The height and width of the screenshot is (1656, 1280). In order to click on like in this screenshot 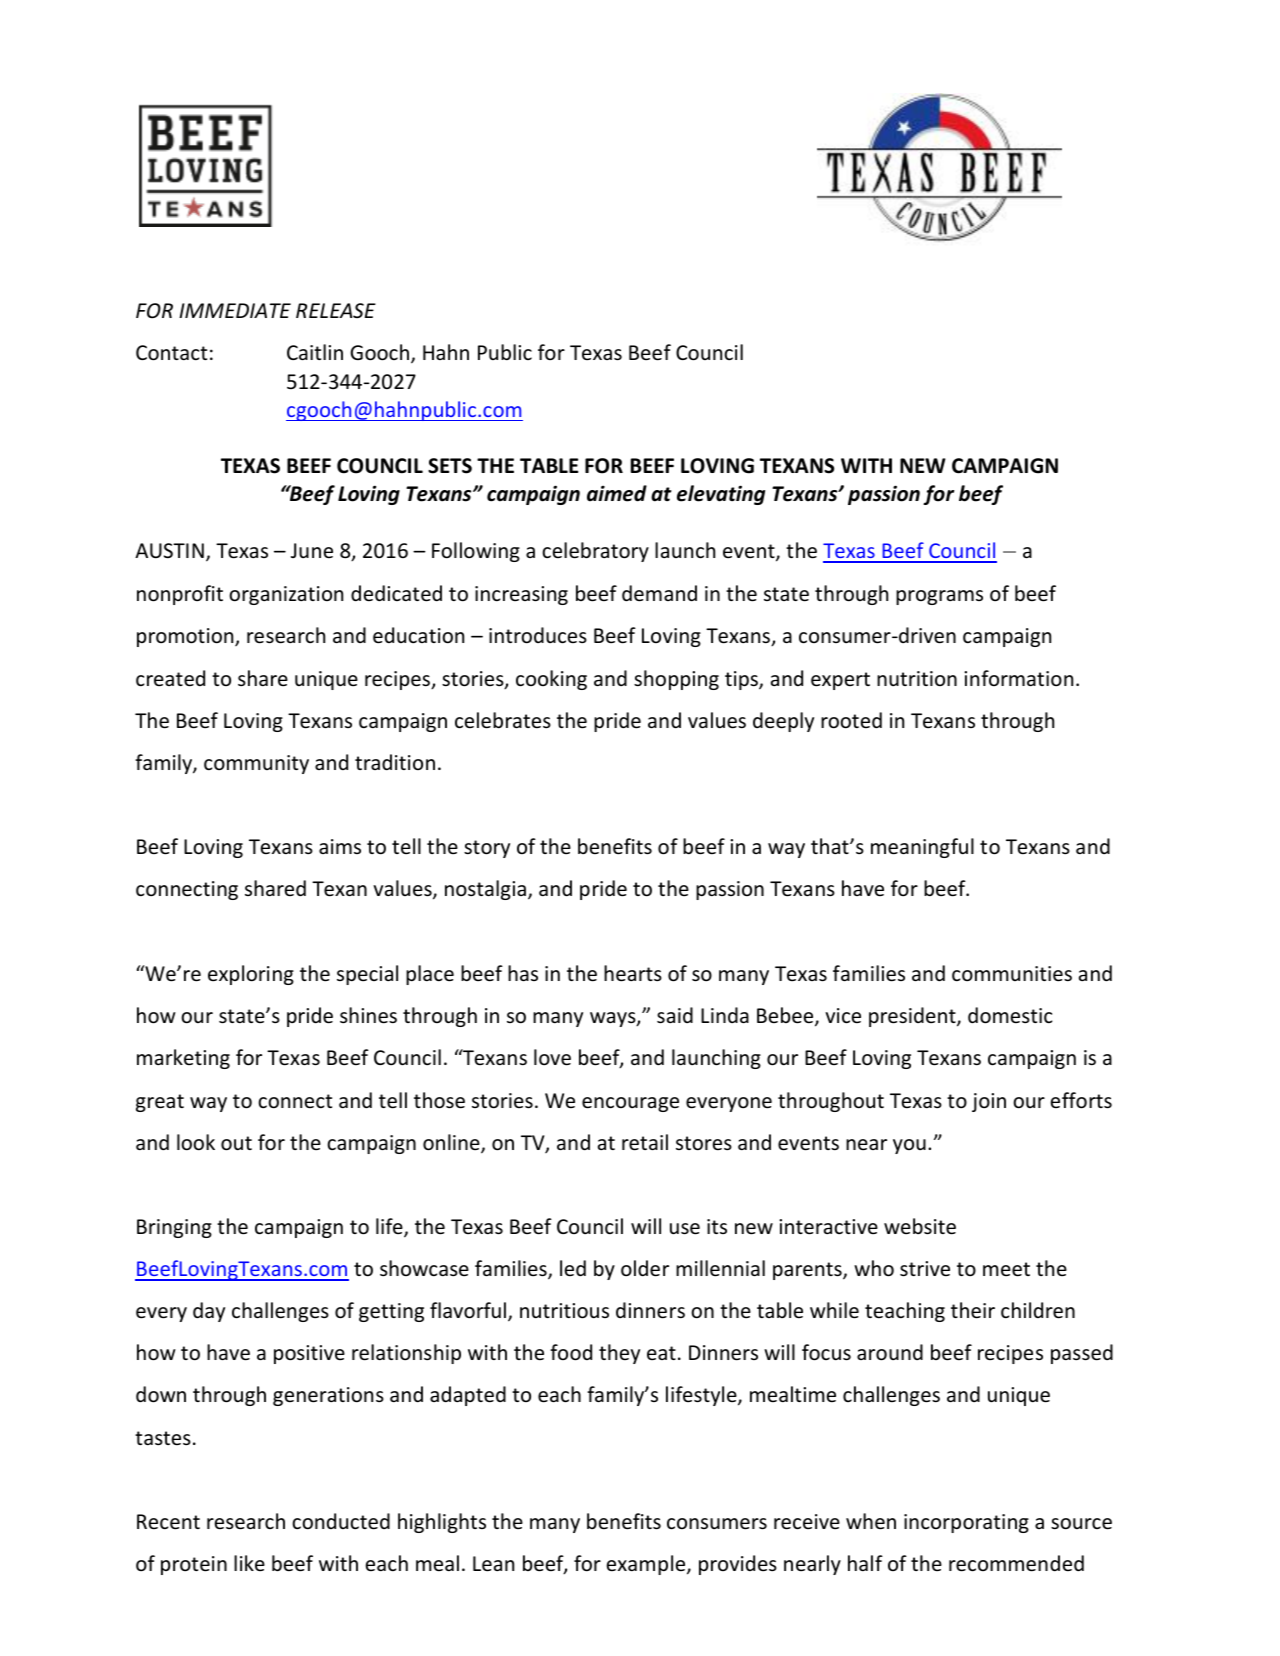, I will do `click(249, 1563)`.
